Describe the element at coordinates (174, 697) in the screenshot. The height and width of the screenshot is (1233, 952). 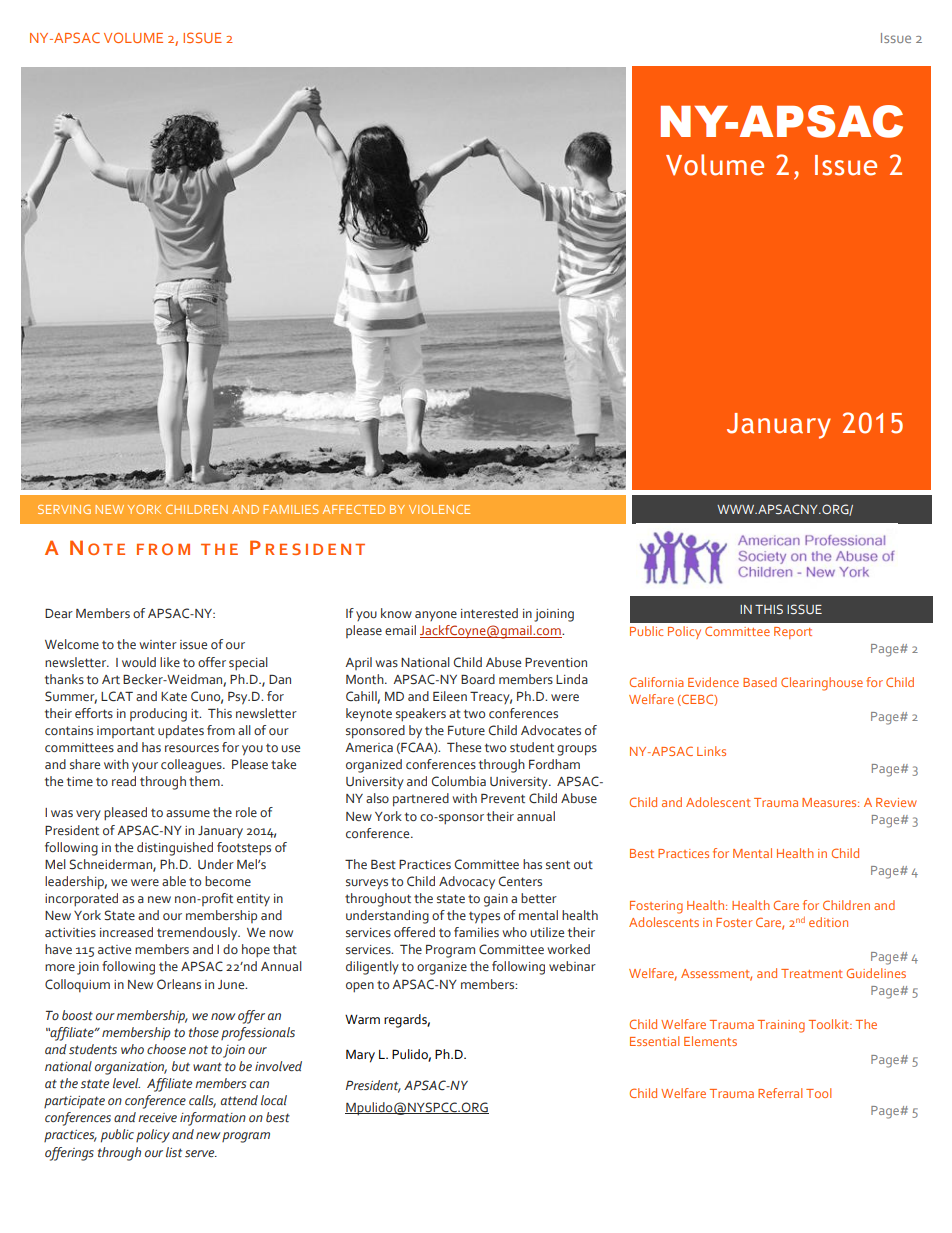
I see `Kate` at that location.
